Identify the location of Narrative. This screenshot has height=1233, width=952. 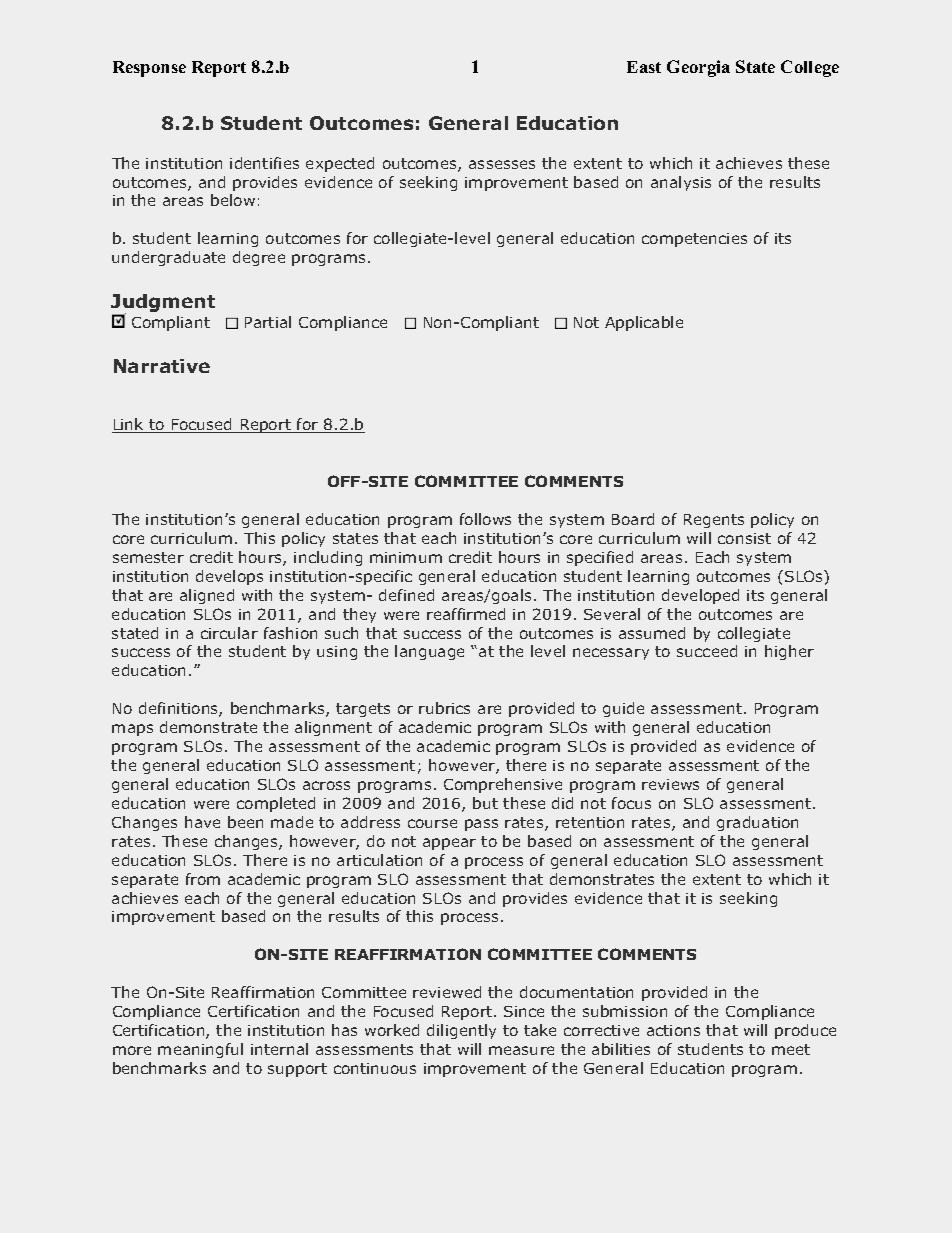
(162, 366).
